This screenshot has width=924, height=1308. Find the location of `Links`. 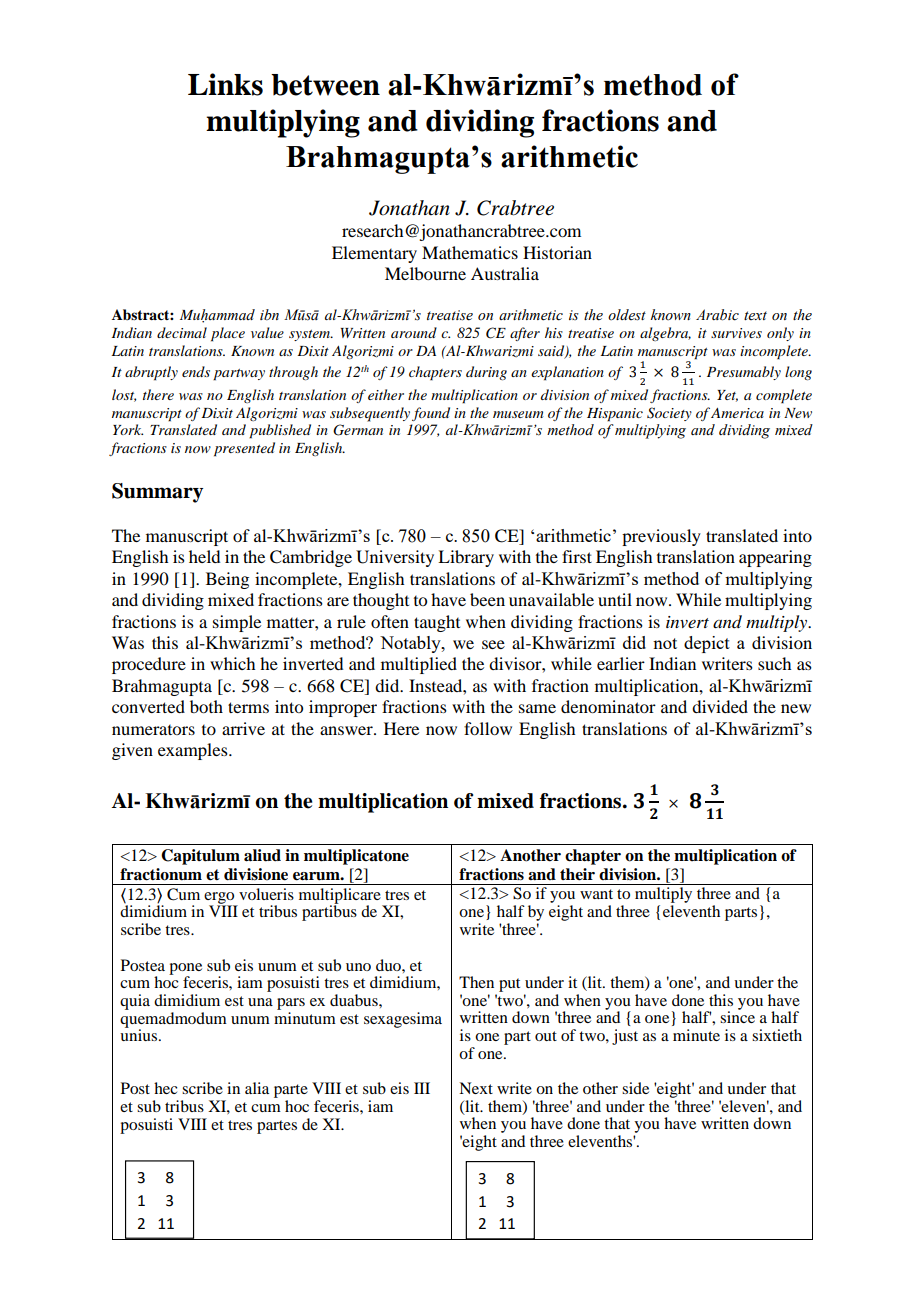

Links is located at coordinates (225, 84).
